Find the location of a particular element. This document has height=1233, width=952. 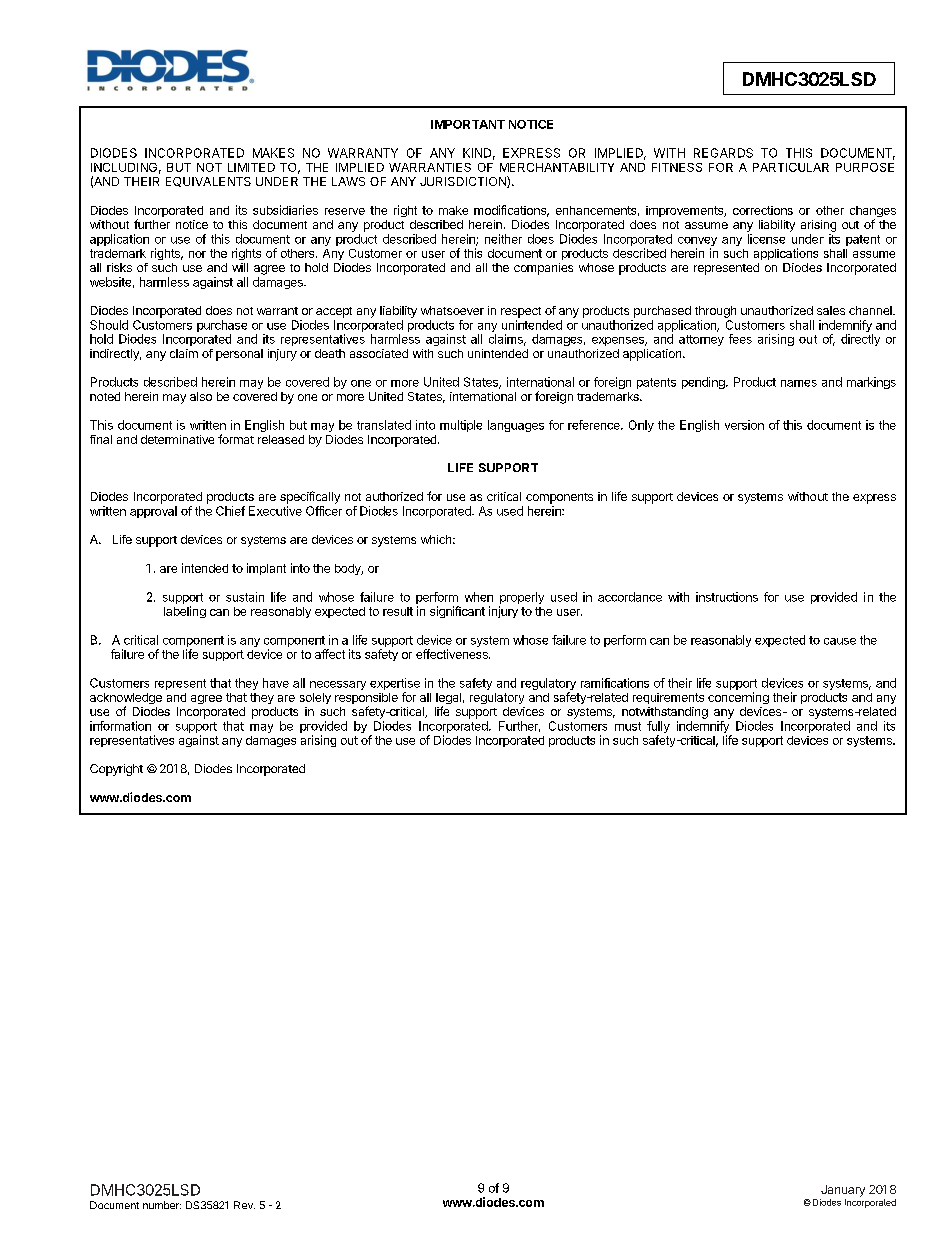

multiple is located at coordinates (461, 426).
